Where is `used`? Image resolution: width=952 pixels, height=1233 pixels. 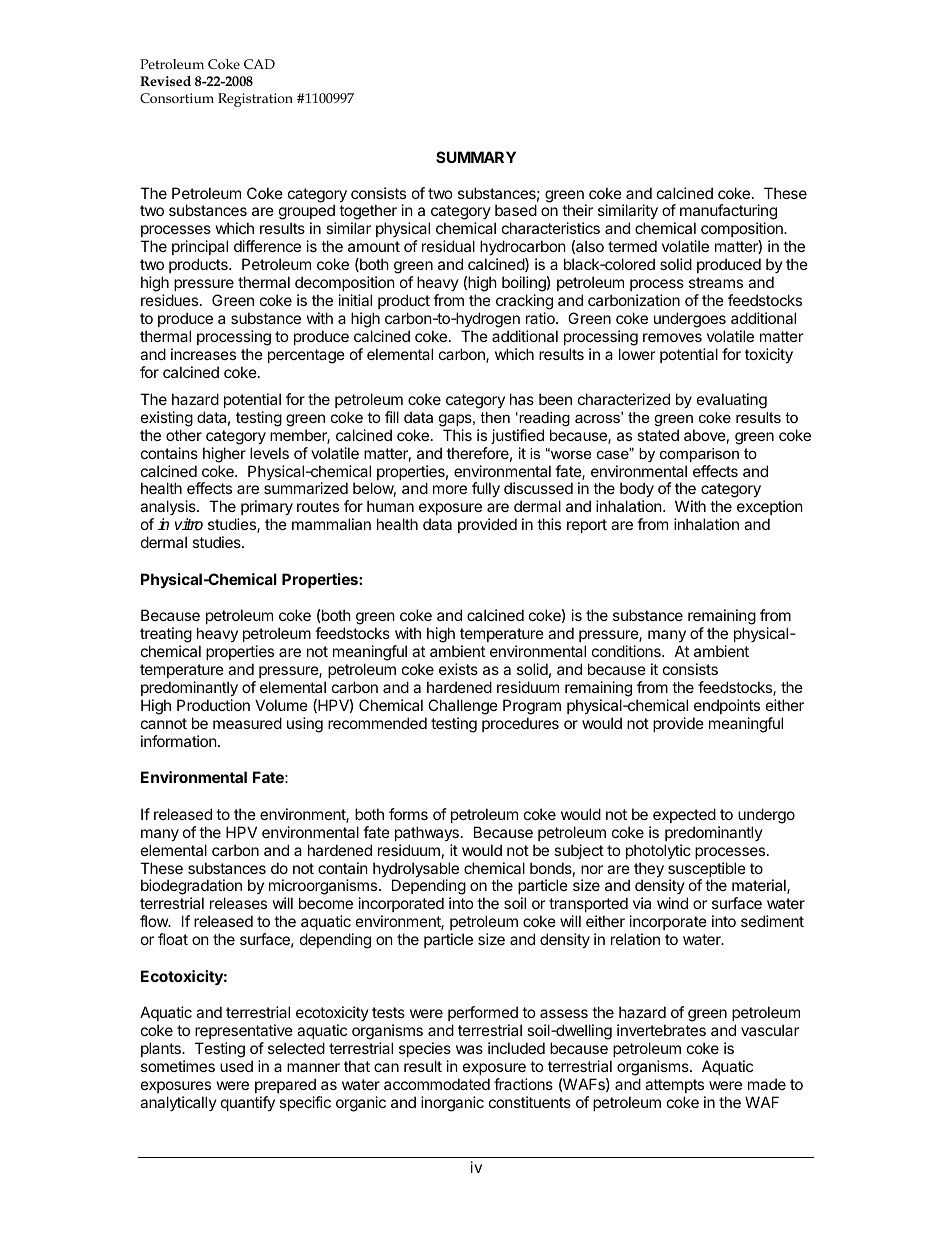 used is located at coordinates (236, 1066).
